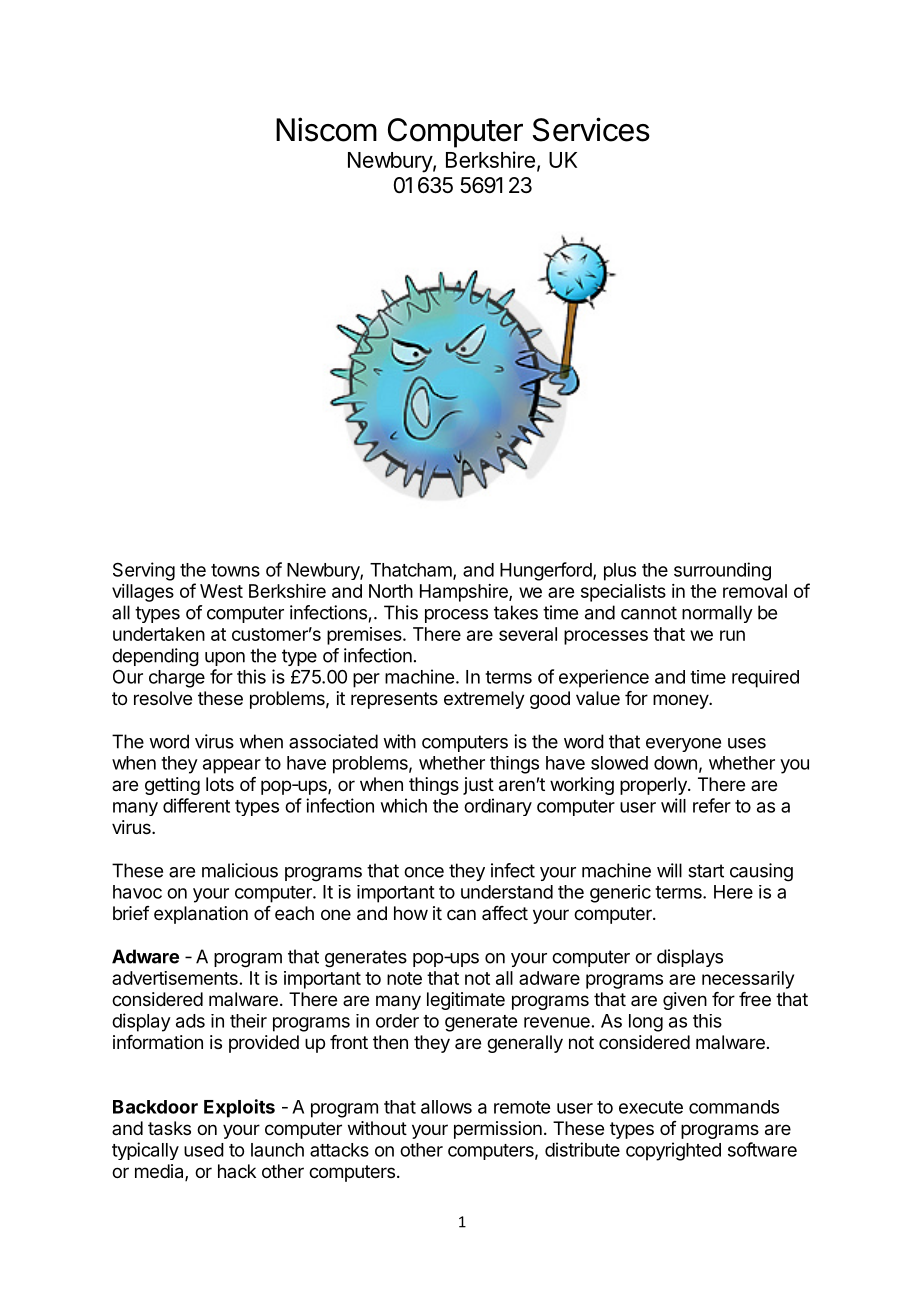 The image size is (924, 1308). Describe the element at coordinates (204, 1150) in the screenshot. I see `used` at that location.
